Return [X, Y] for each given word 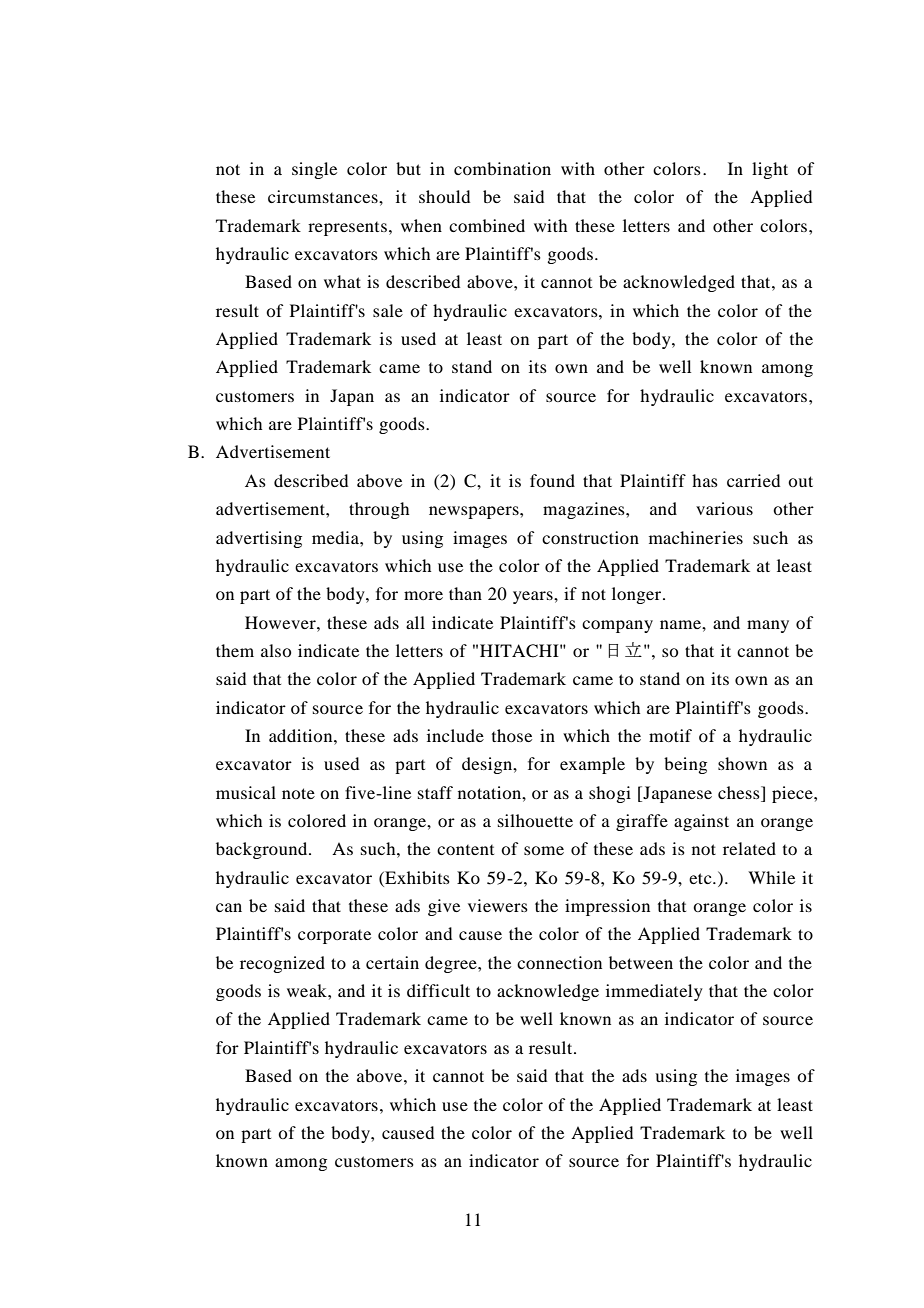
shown [742, 763]
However [281, 622]
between [641, 962]
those [512, 735]
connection [559, 962]
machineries [696, 537]
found [552, 480]
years [534, 597]
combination [502, 168]
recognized [282, 964]
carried [753, 480]
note [298, 793]
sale [388, 310]
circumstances [324, 196]
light [770, 170]
